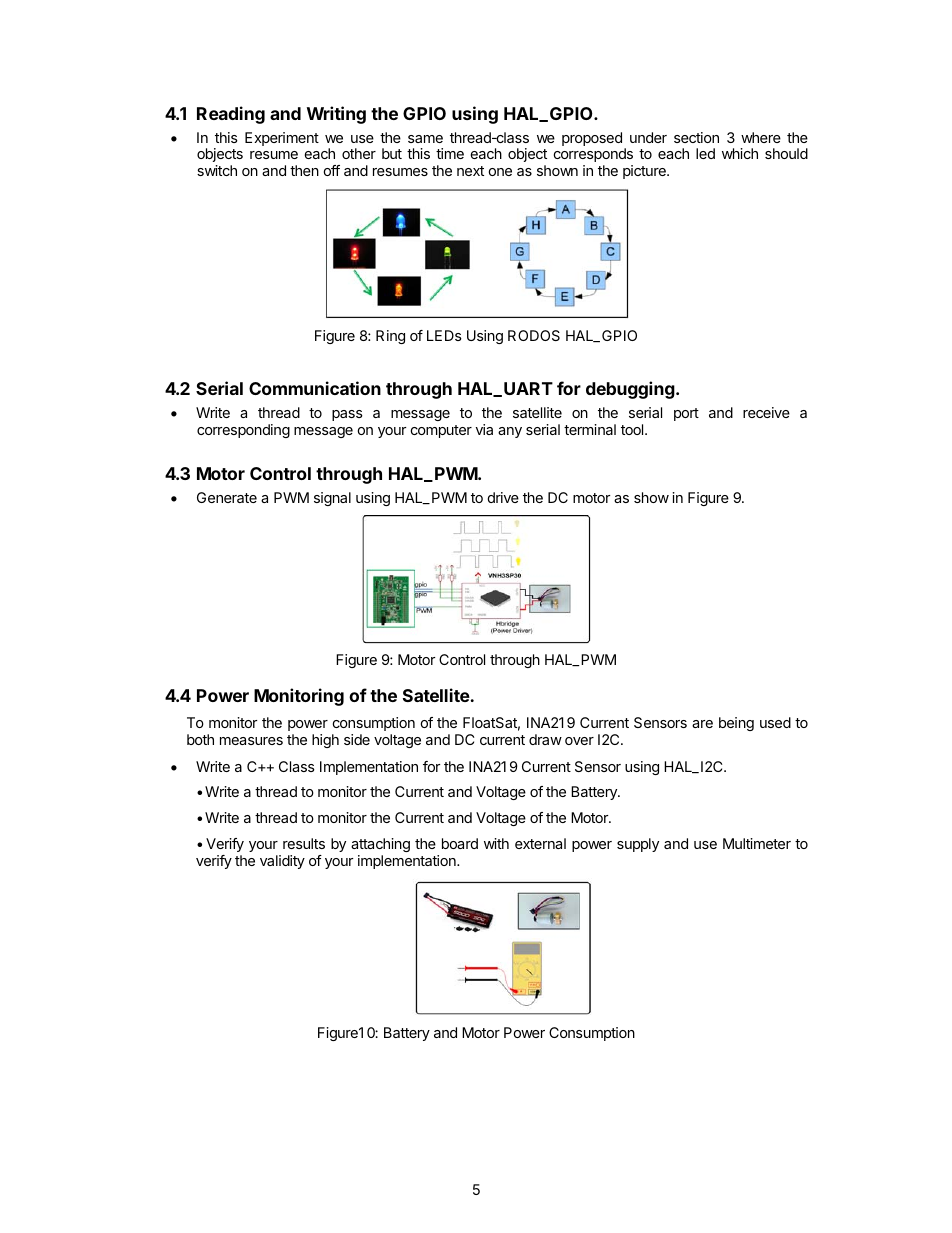 This screenshot has height=1233, width=952. I want to click on section, so click(696, 137).
